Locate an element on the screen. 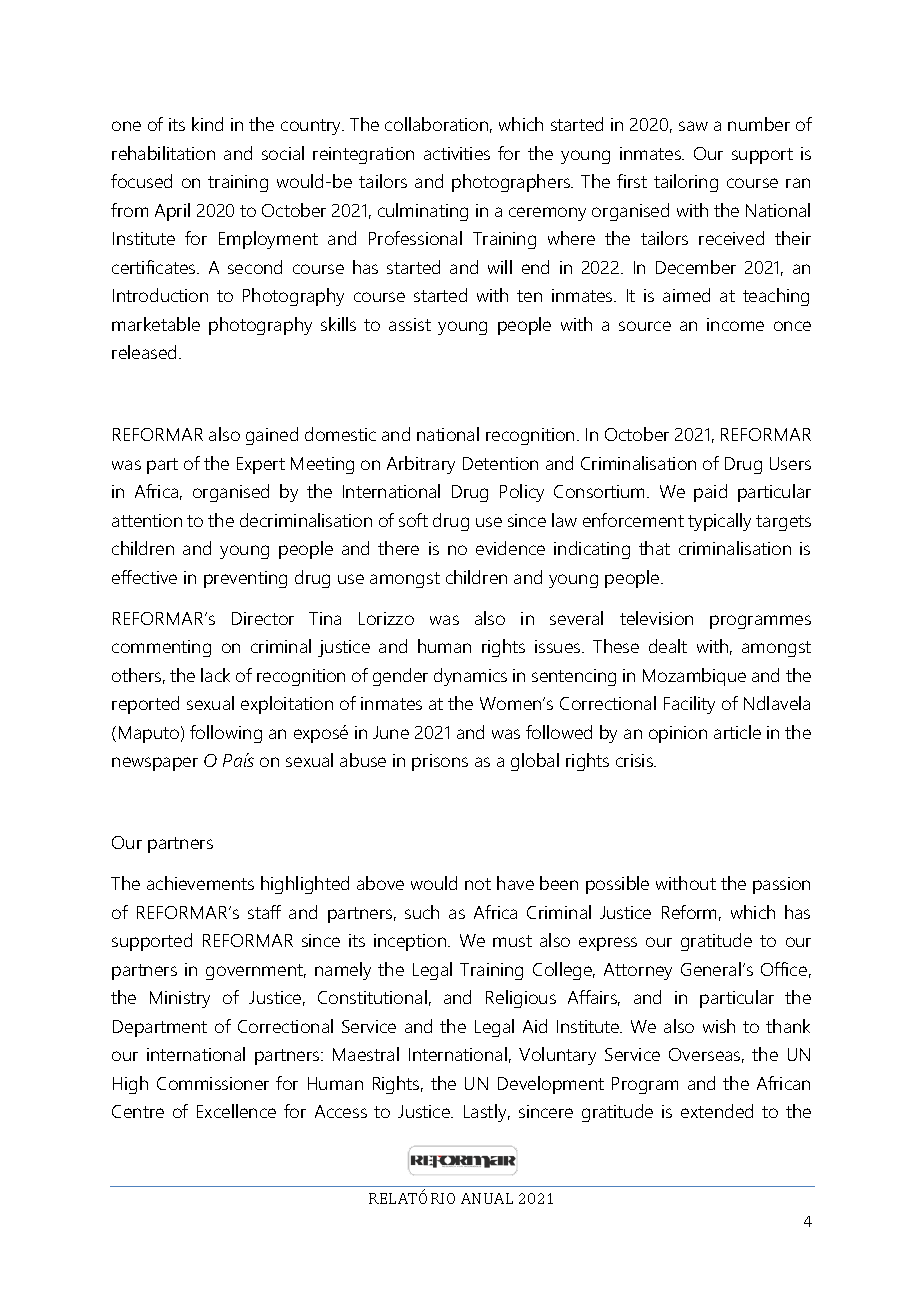 Image resolution: width=924 pixels, height=1308 pixels. Detention is located at coordinates (500, 463).
